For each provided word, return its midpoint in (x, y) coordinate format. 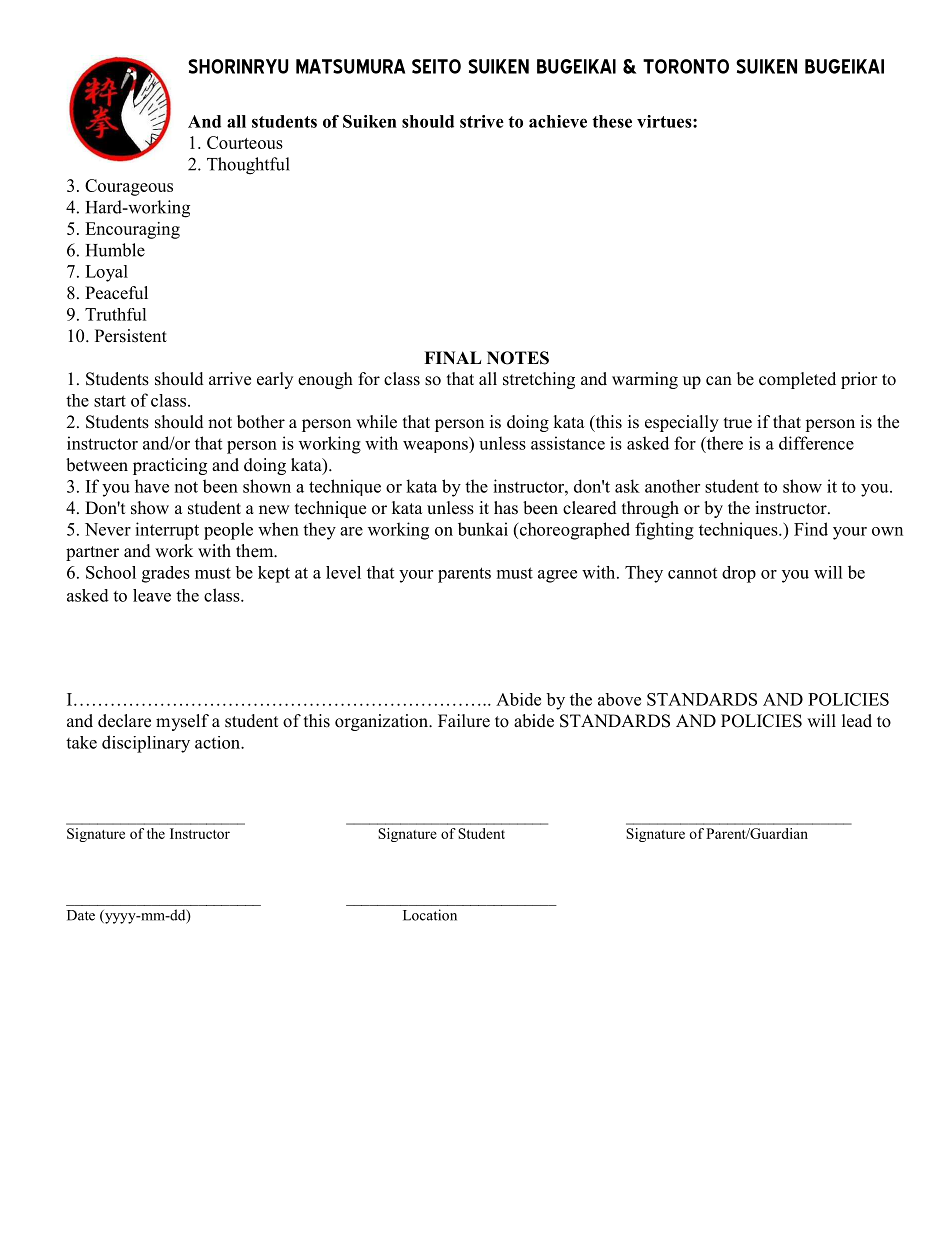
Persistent (131, 336)
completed (797, 380)
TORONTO (686, 66)
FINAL (452, 357)
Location (430, 915)
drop (739, 574)
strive (482, 121)
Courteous (245, 142)
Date (81, 915)
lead (857, 721)
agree (557, 576)
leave (152, 595)
